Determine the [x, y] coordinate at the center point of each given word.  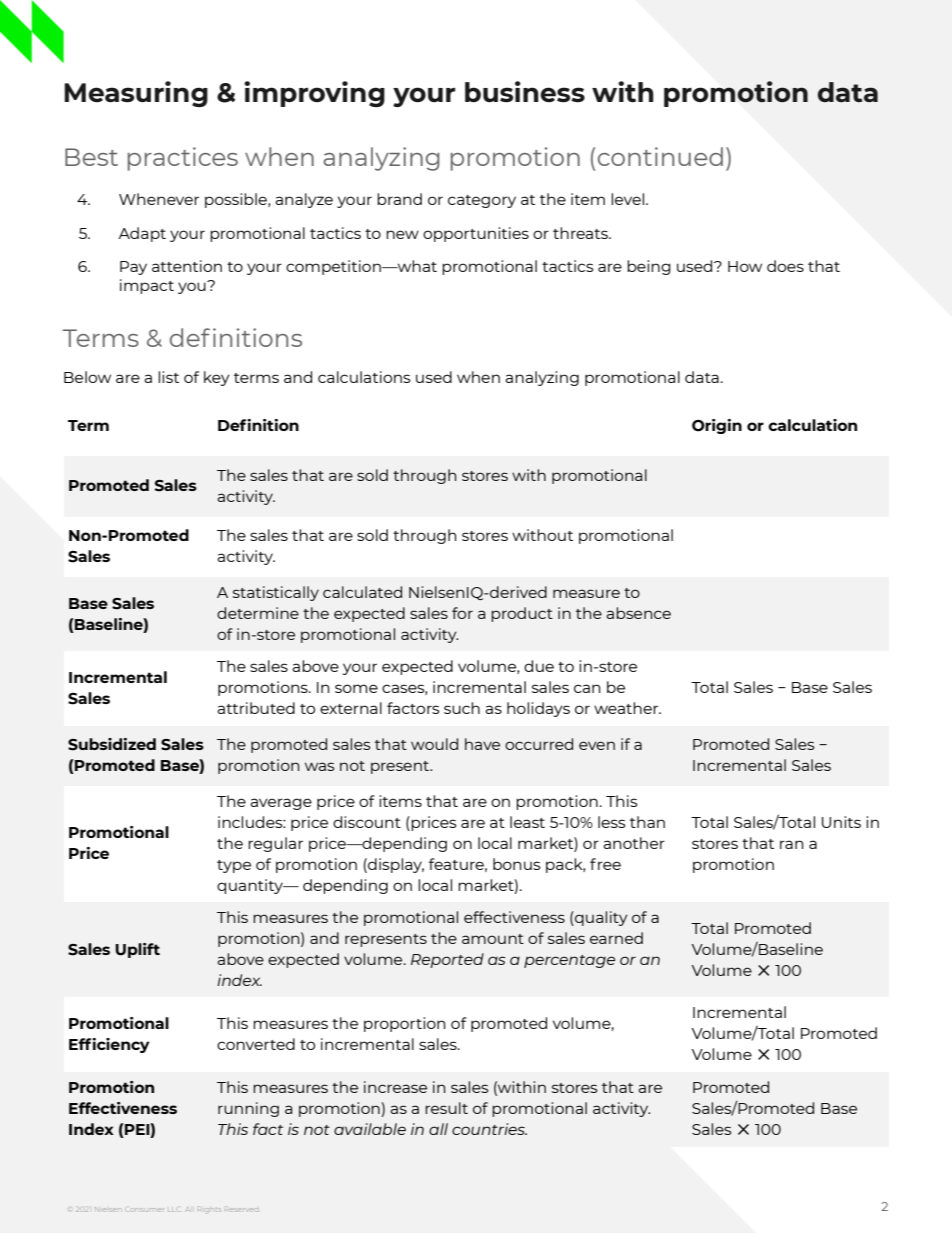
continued [660, 156]
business [525, 92]
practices [183, 159]
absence [638, 613]
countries [489, 1129]
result [446, 1108]
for [462, 613]
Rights [210, 1210]
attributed [256, 708]
